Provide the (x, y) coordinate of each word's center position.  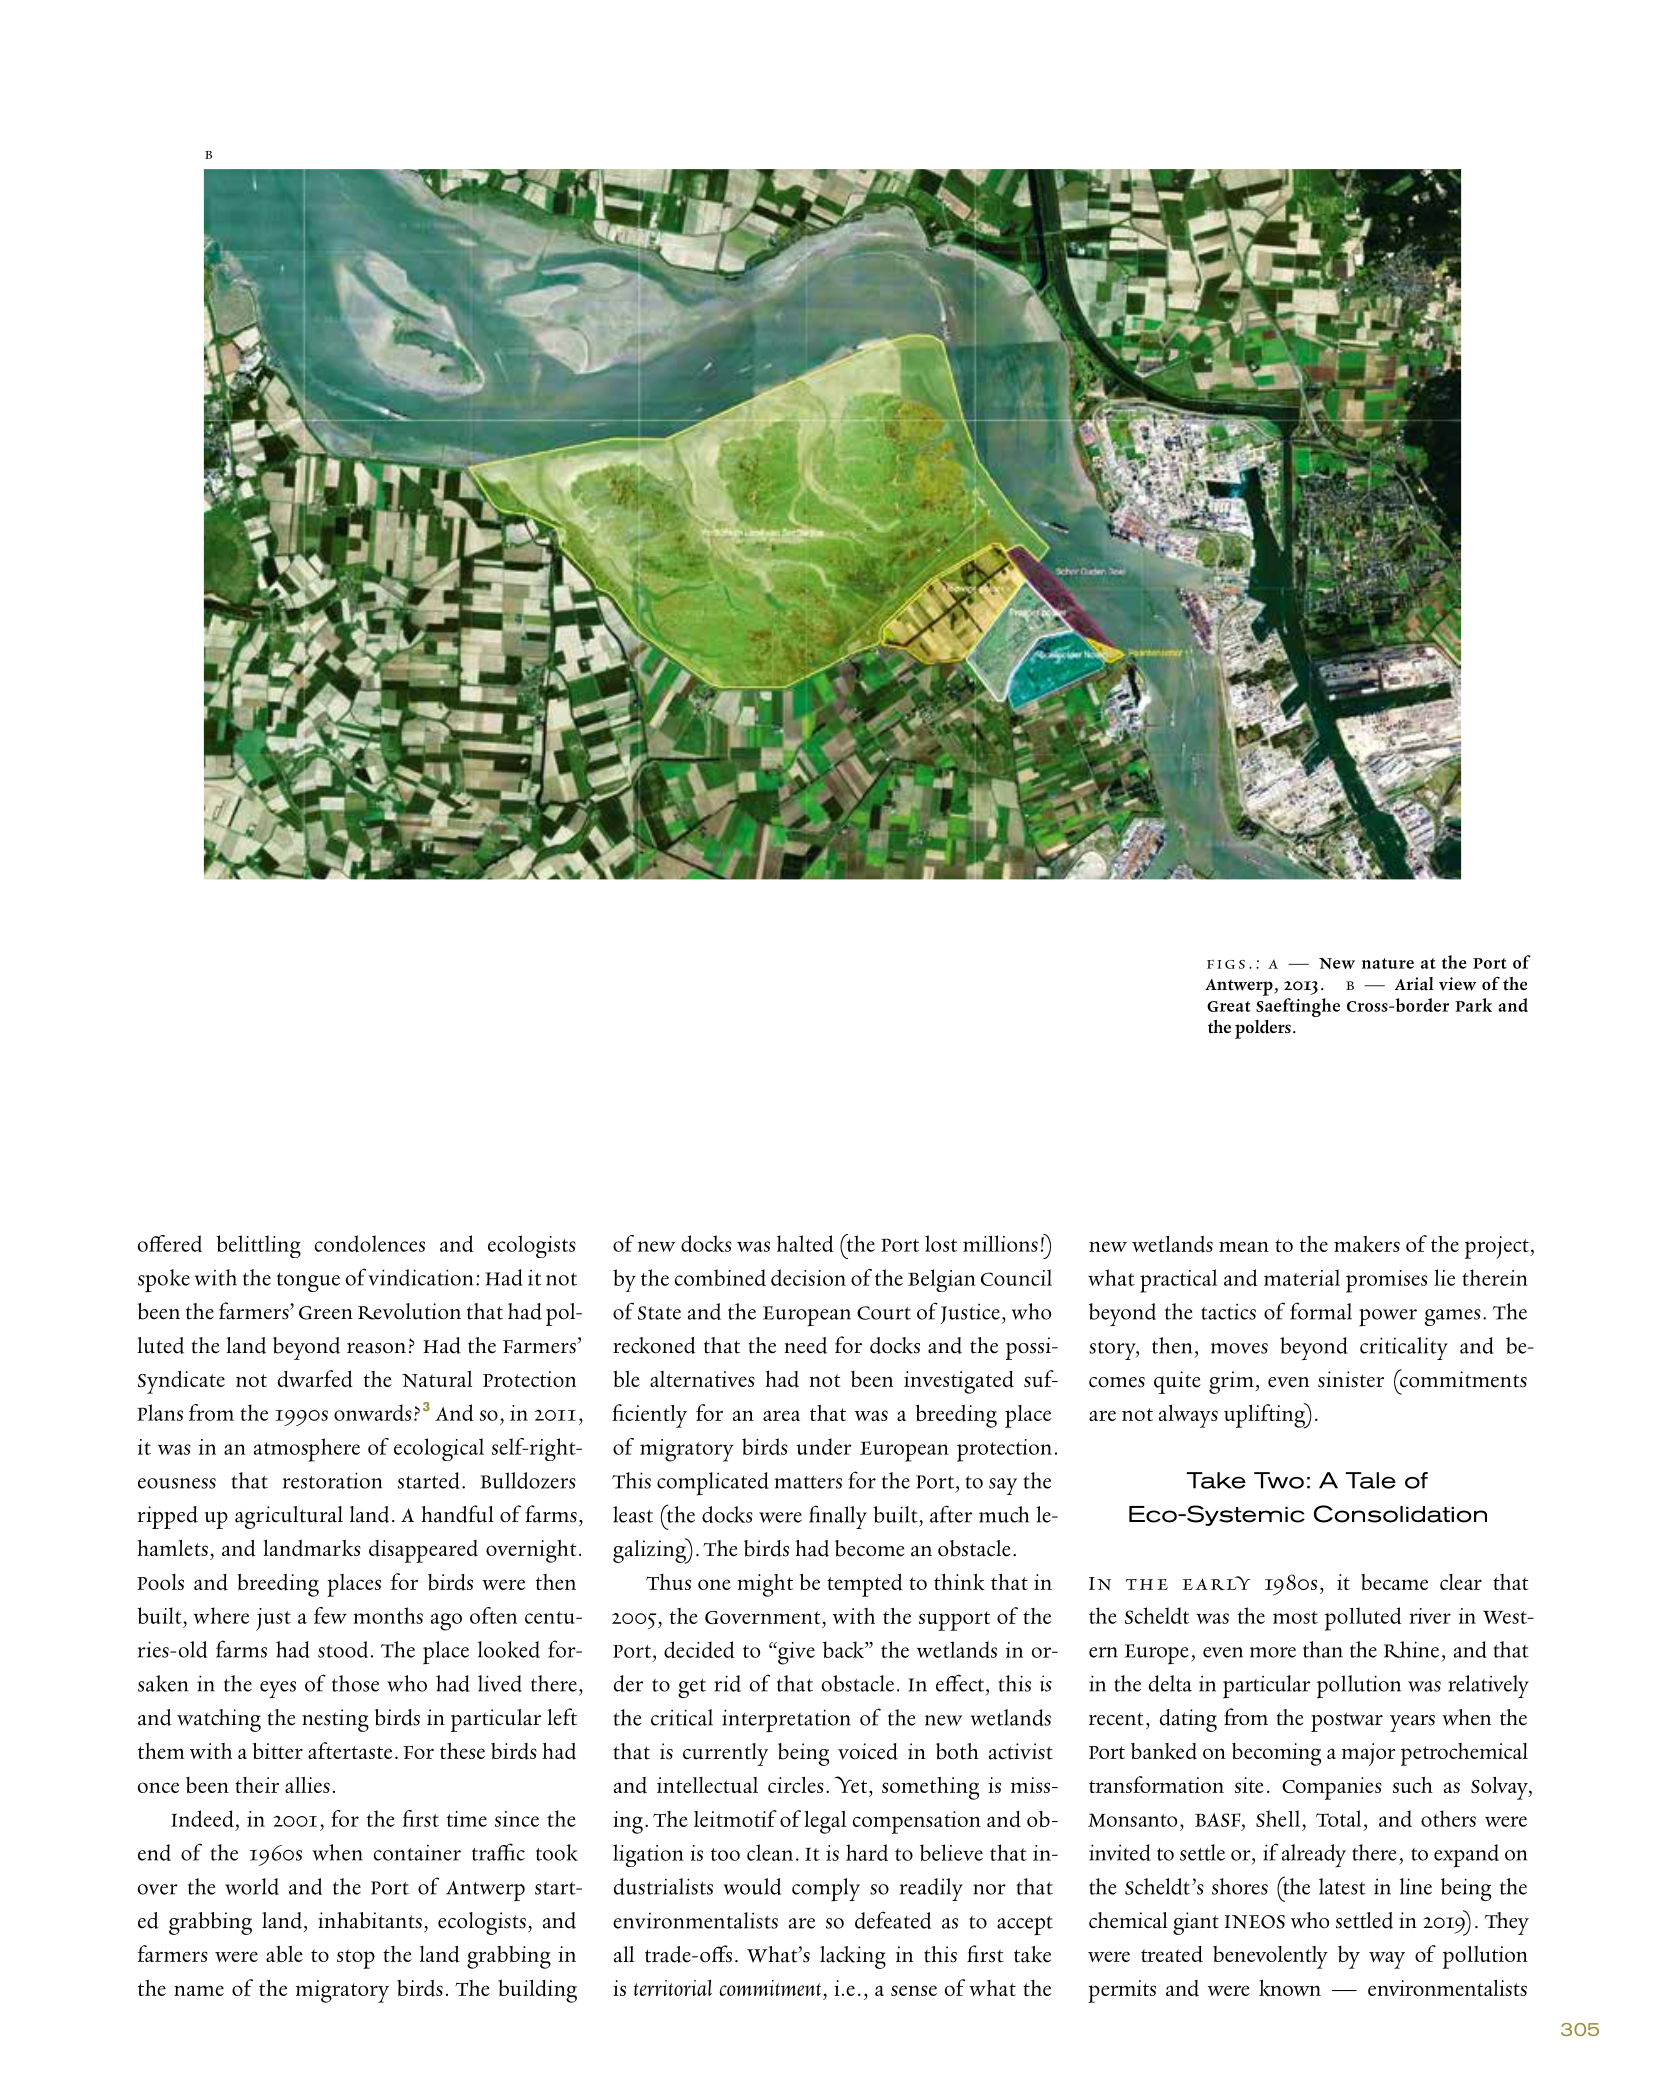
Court (884, 1313)
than (1323, 1649)
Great (1229, 1006)
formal (1321, 1311)
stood (343, 1649)
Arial (1414, 984)
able (284, 1954)
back (844, 1649)
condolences (370, 1243)
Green (326, 1313)
